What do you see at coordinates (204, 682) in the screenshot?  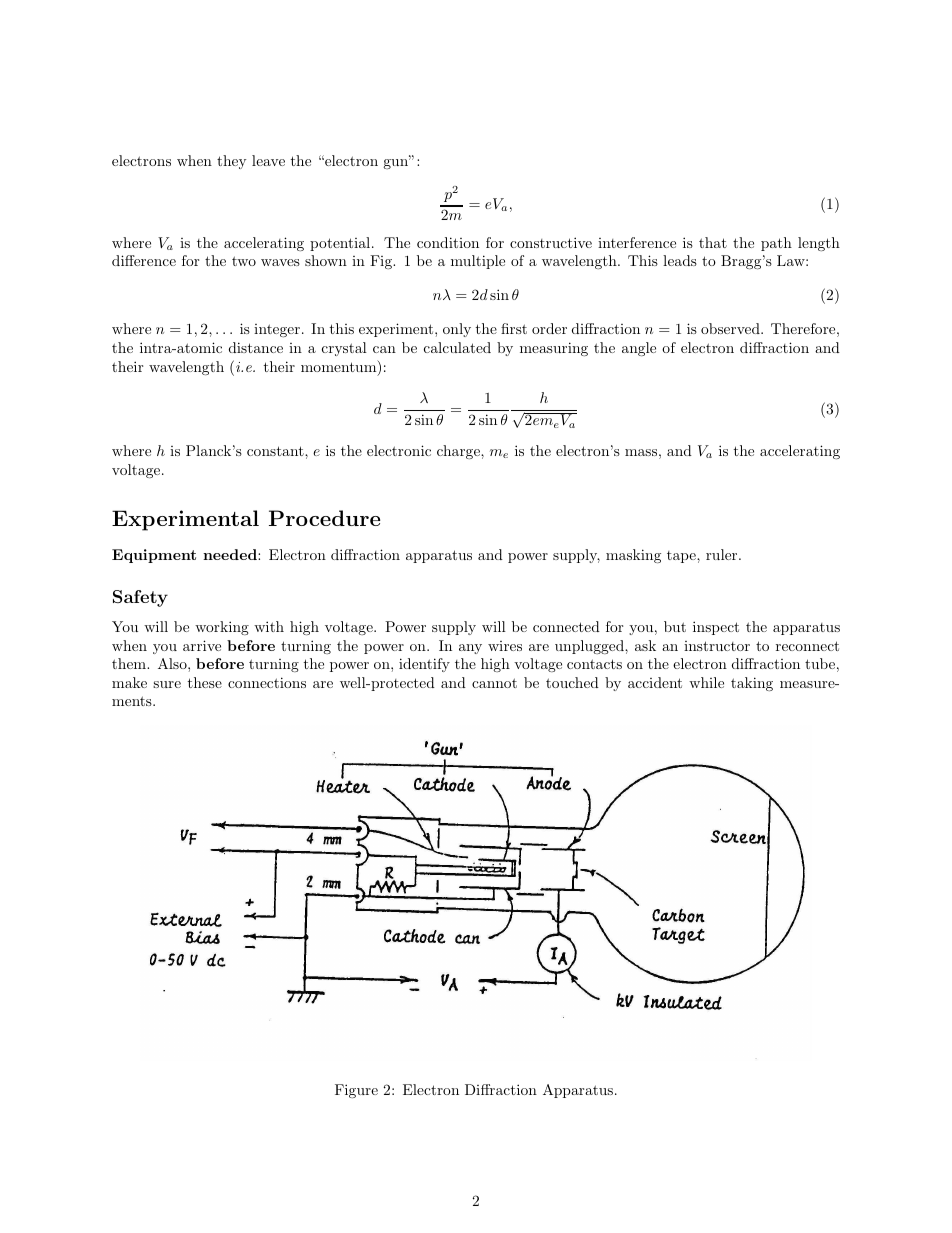 I see `these` at bounding box center [204, 682].
